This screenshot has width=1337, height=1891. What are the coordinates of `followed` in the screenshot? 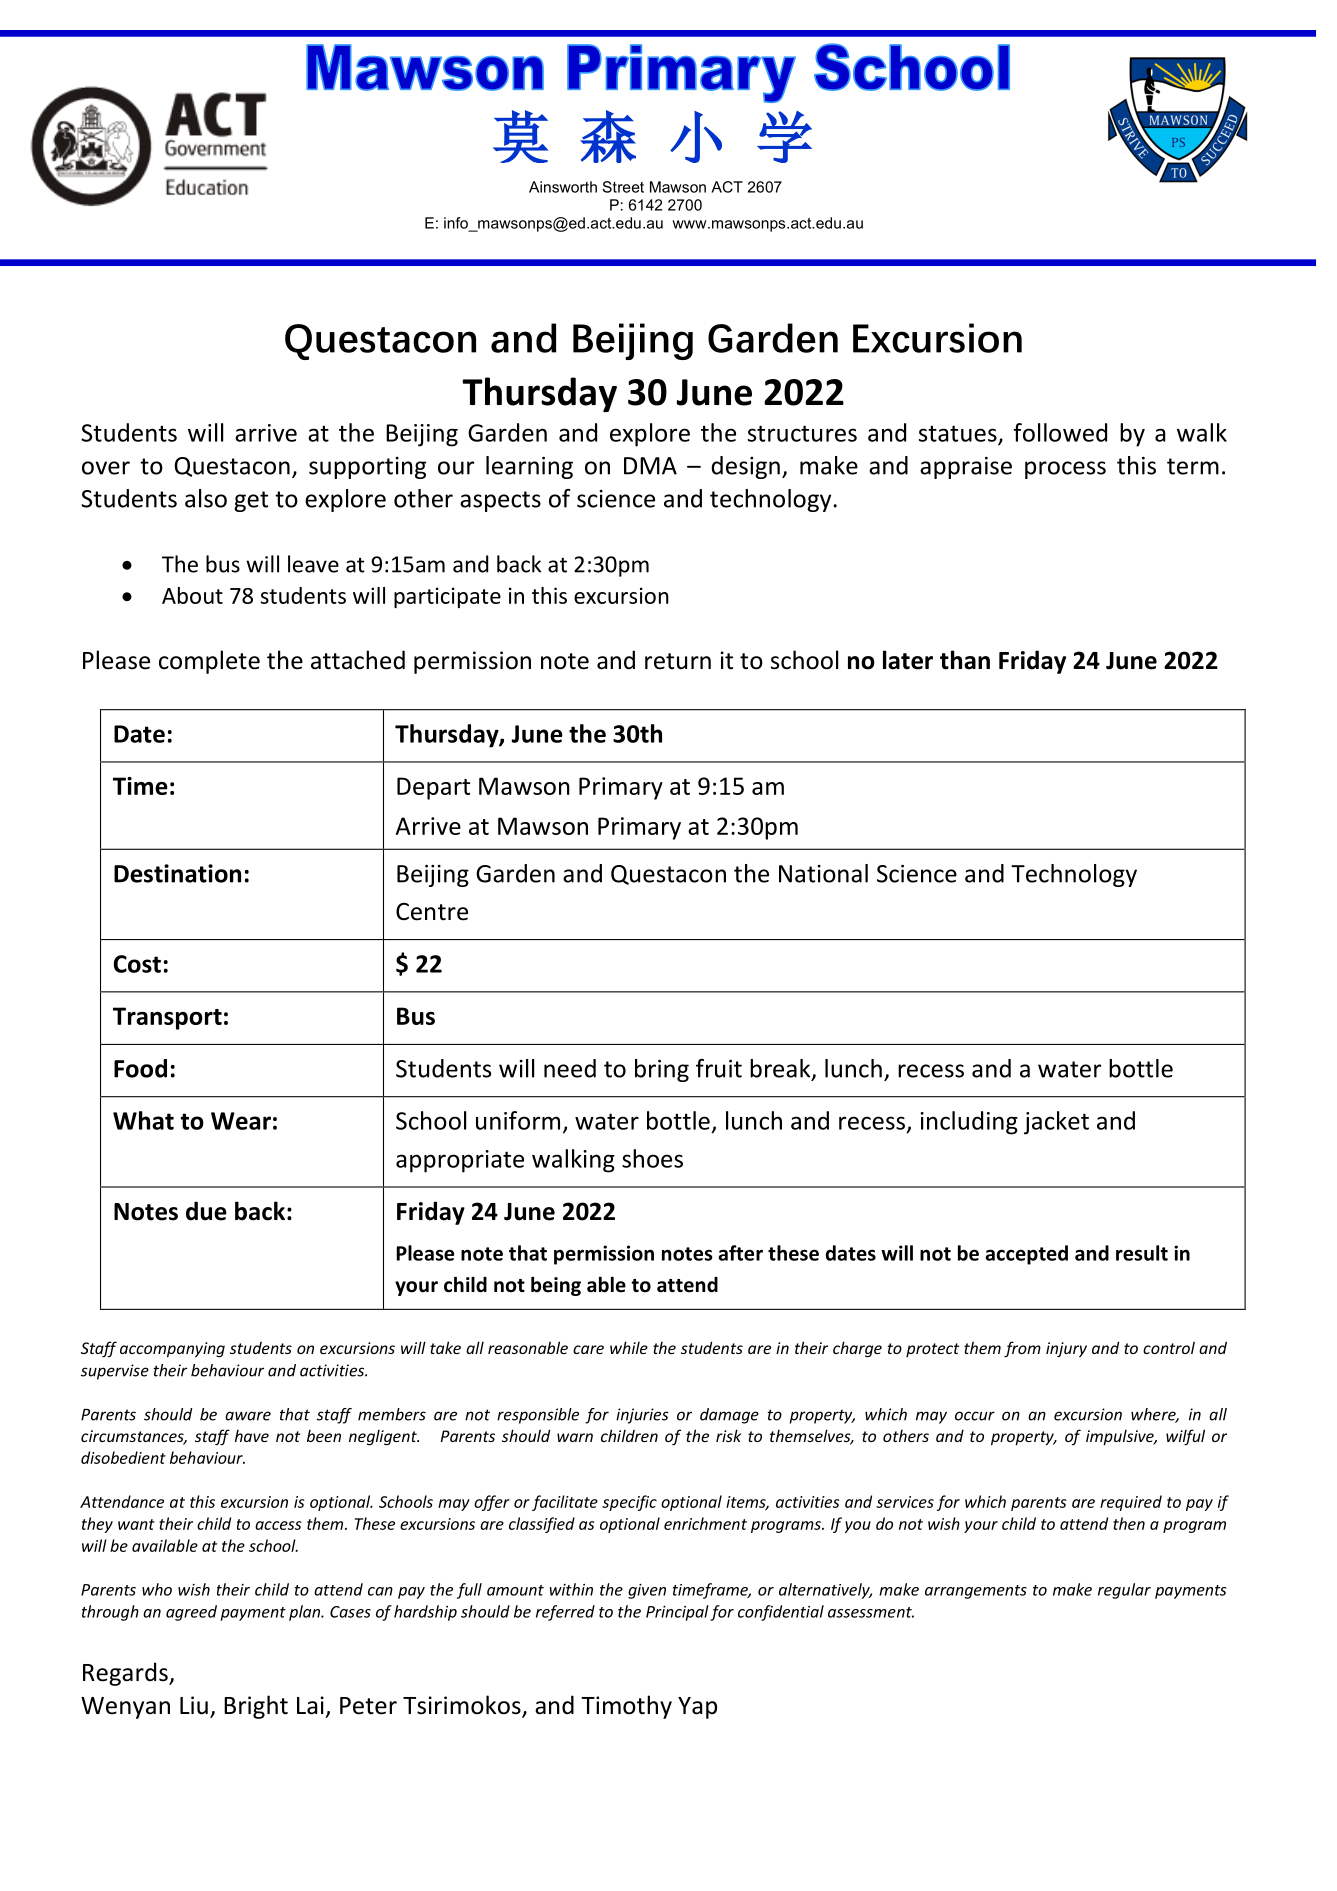 It's located at (1060, 432).
